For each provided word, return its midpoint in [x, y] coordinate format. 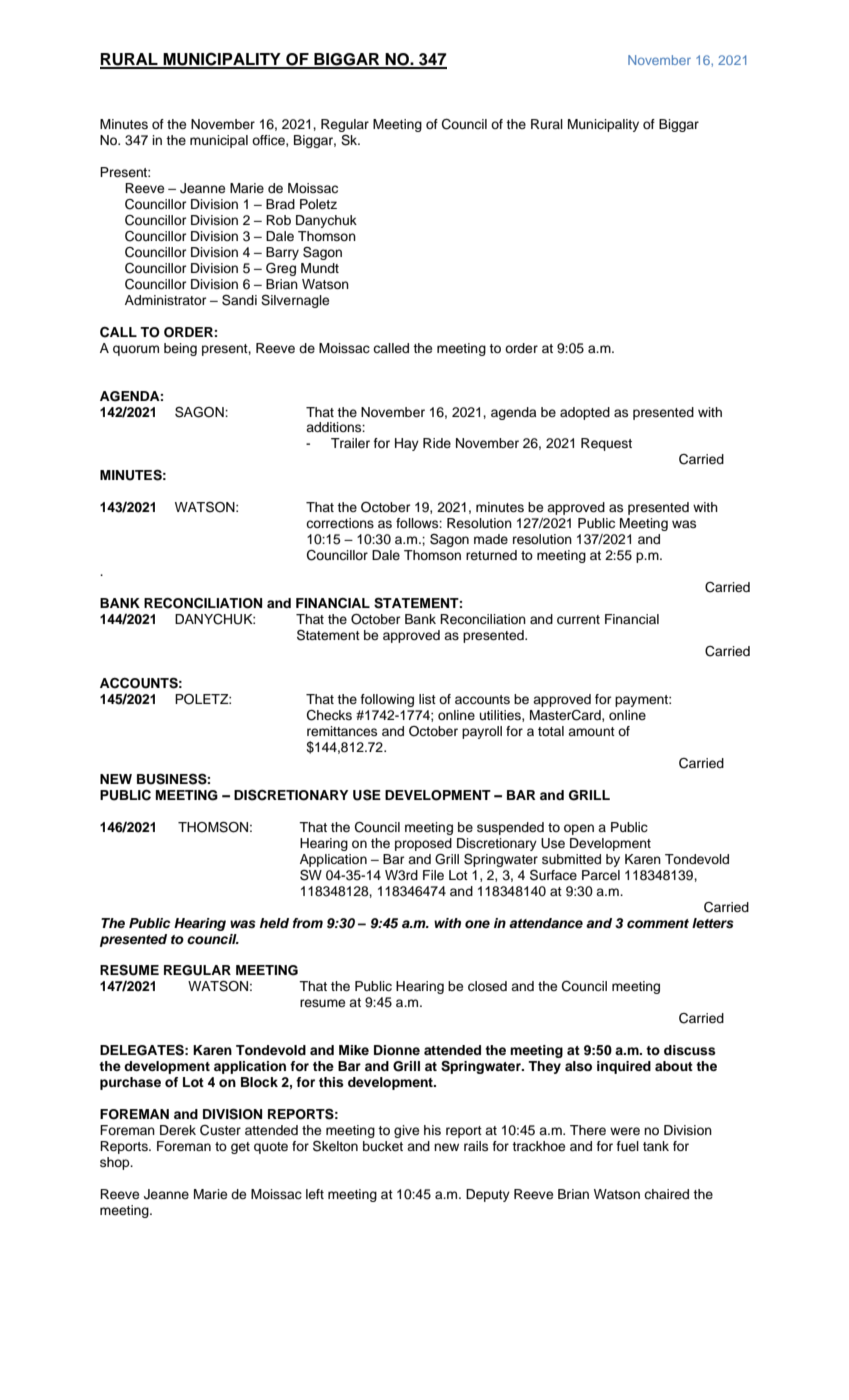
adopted [585, 413]
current [578, 619]
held [274, 923]
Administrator [165, 300]
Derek [178, 1130]
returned [491, 555]
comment [658, 923]
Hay [407, 444]
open [579, 829]
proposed [423, 844]
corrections [340, 523]
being [180, 349]
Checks [329, 715]
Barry [282, 253]
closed [487, 986]
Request [606, 444]
